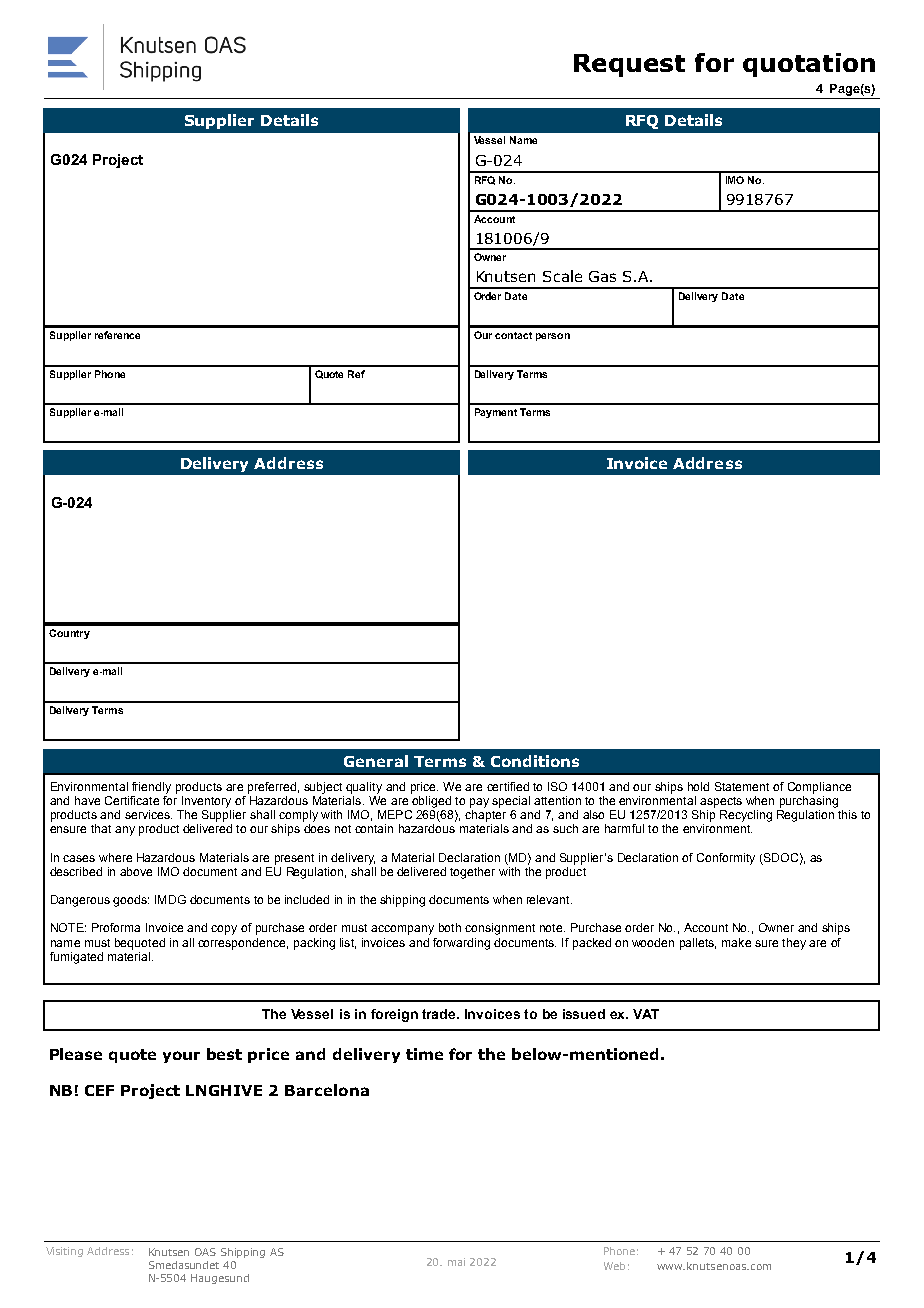 This screenshot has width=924, height=1308. What do you see at coordinates (614, 1266) in the screenshot?
I see `Web` at bounding box center [614, 1266].
